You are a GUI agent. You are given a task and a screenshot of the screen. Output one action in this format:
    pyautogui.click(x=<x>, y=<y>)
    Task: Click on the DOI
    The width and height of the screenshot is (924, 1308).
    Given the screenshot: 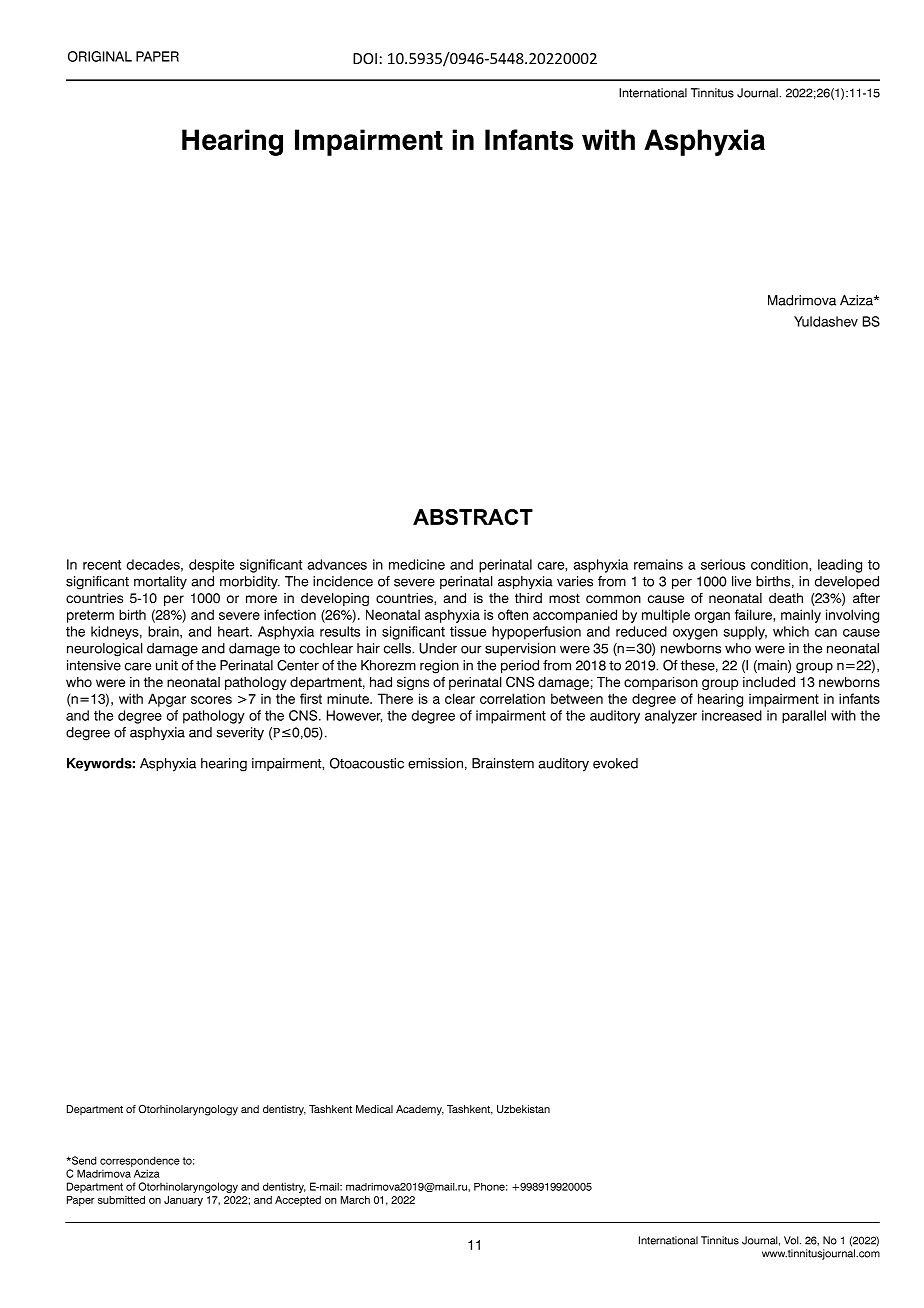 What is the action you would take?
    pyautogui.click(x=365, y=58)
